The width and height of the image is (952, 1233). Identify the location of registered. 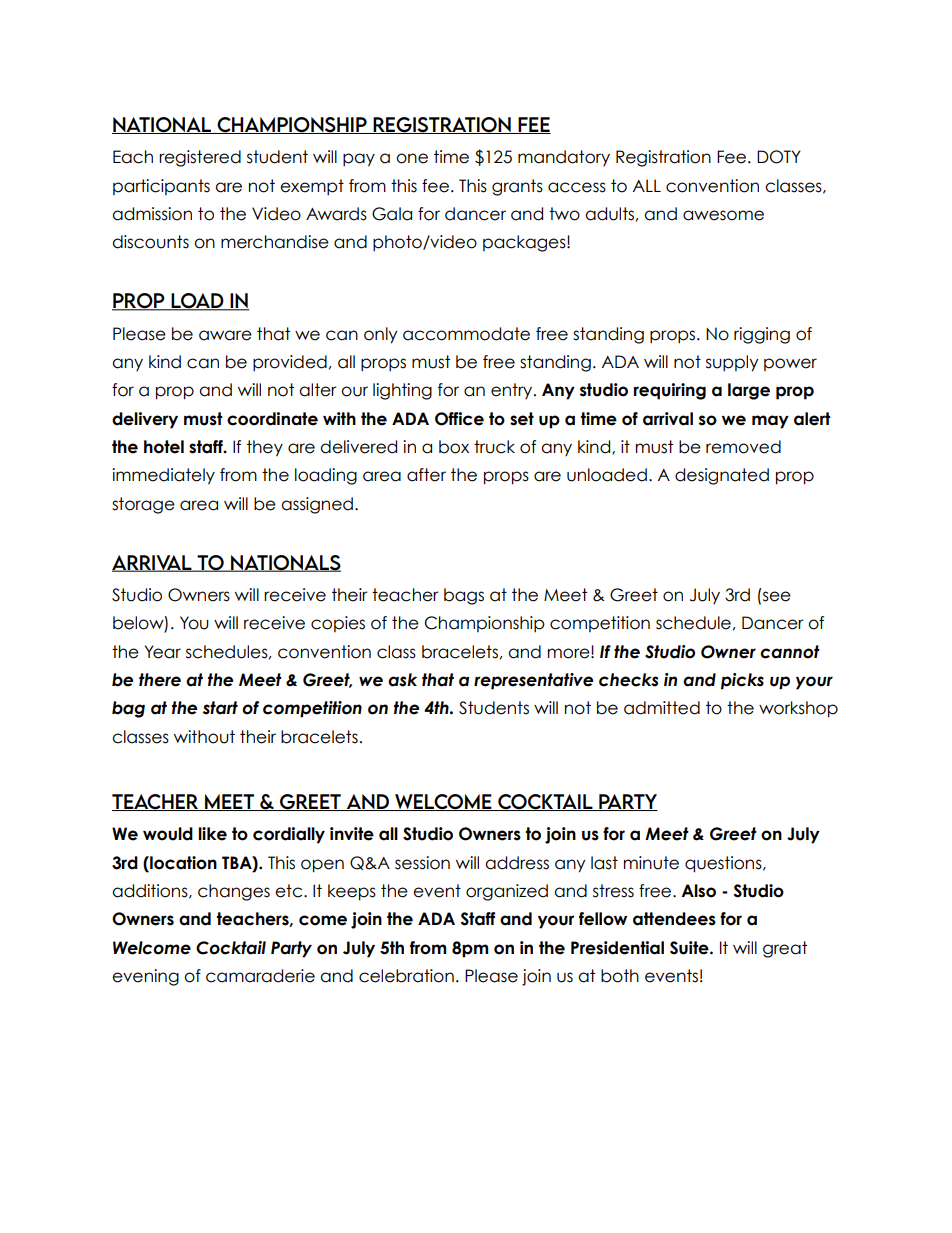
(200, 158).
